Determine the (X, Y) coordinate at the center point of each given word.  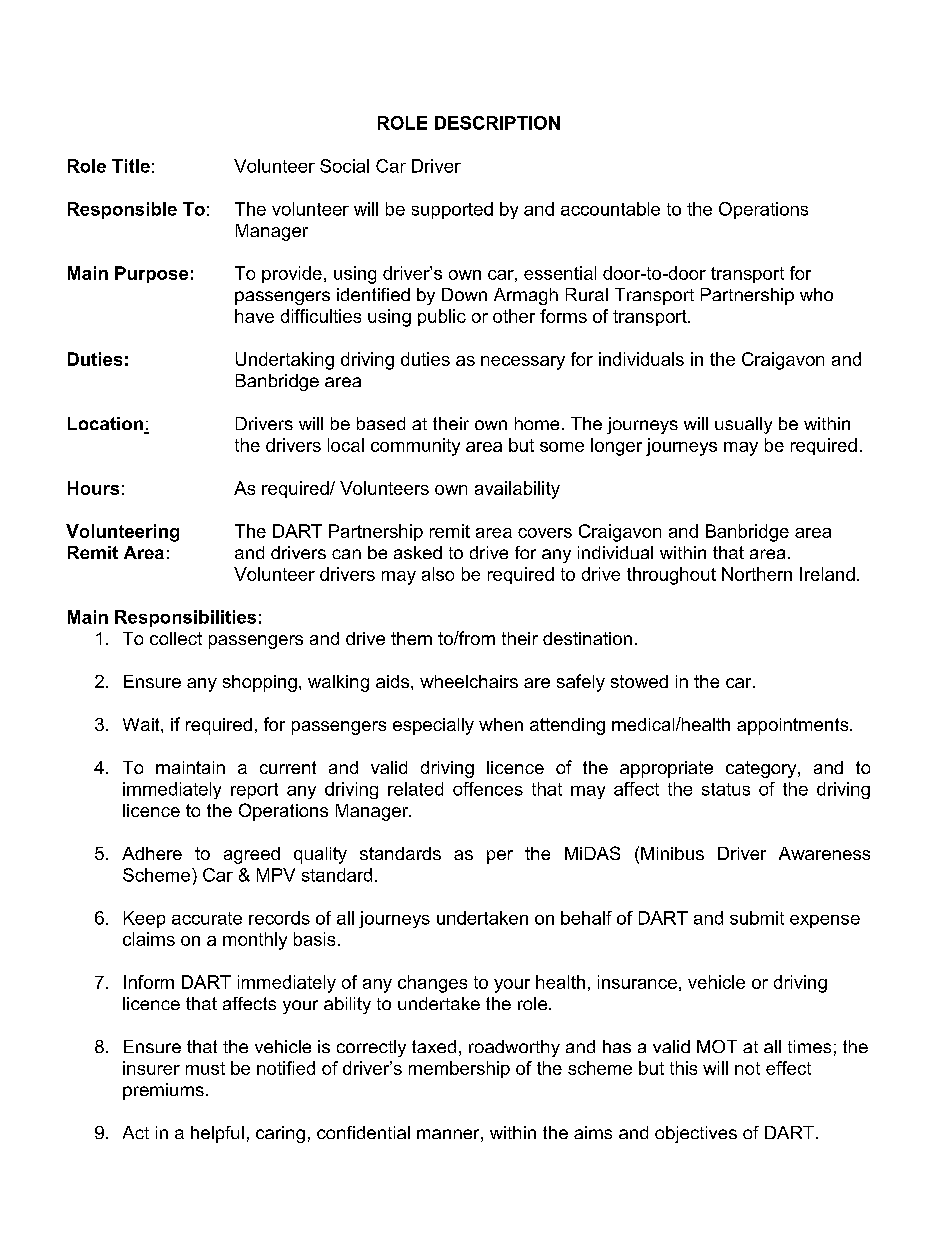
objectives (696, 1134)
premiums (163, 1091)
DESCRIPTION (497, 123)
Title (131, 166)
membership (459, 1069)
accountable (610, 209)
